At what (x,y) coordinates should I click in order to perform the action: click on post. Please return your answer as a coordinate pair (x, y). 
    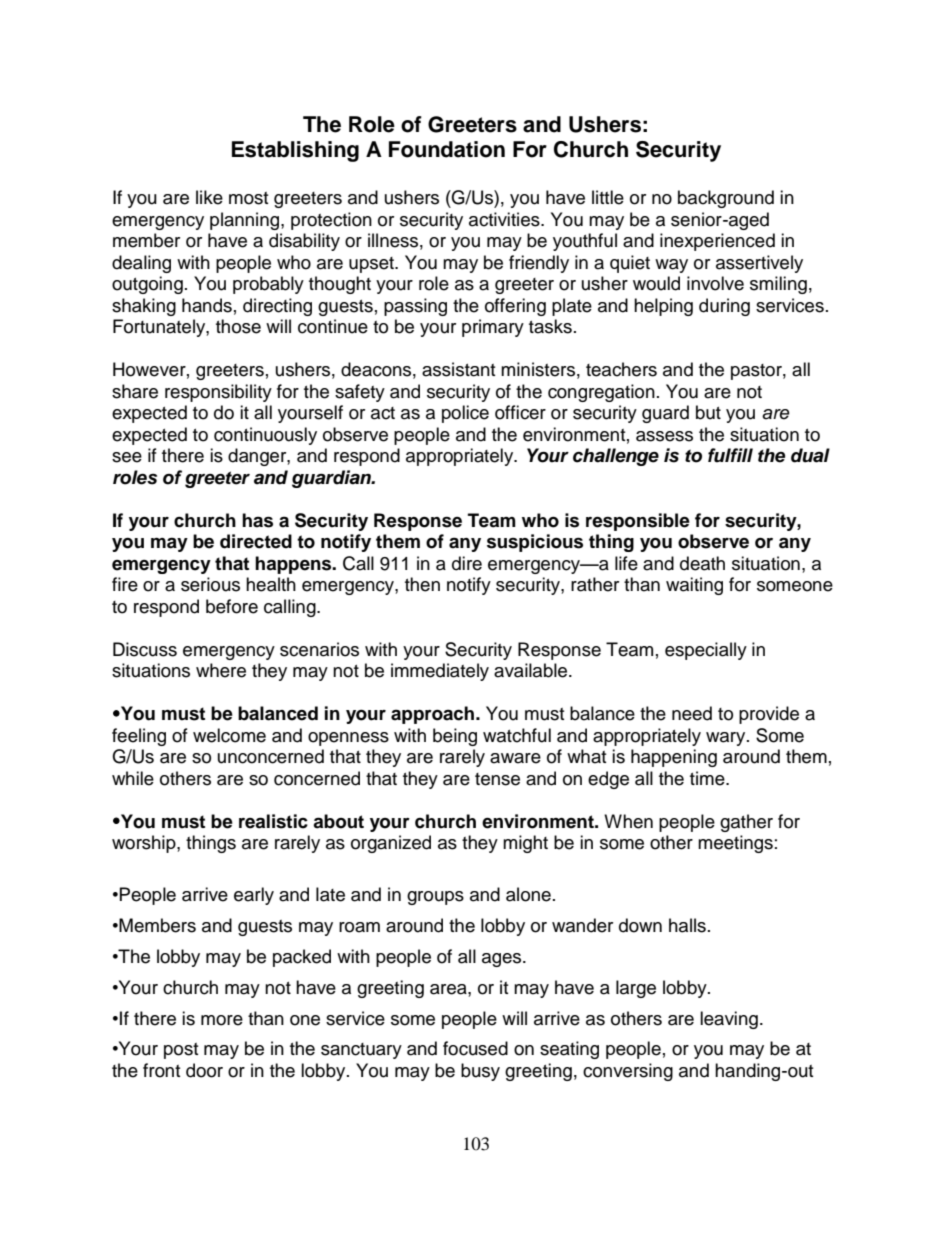
    Looking at the image, I should click on (181, 1051).
